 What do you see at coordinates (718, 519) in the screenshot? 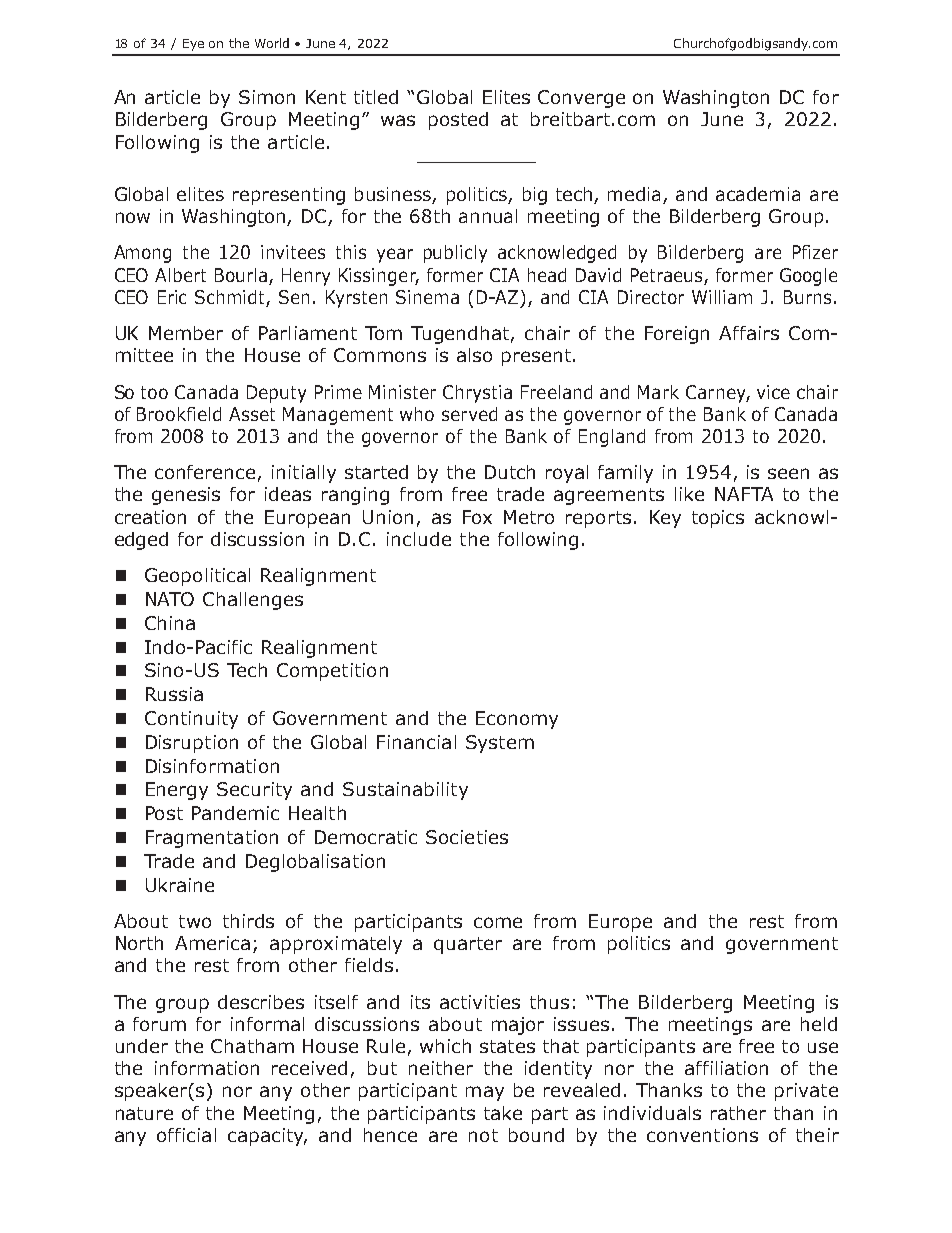
I see `topics` at bounding box center [718, 519].
